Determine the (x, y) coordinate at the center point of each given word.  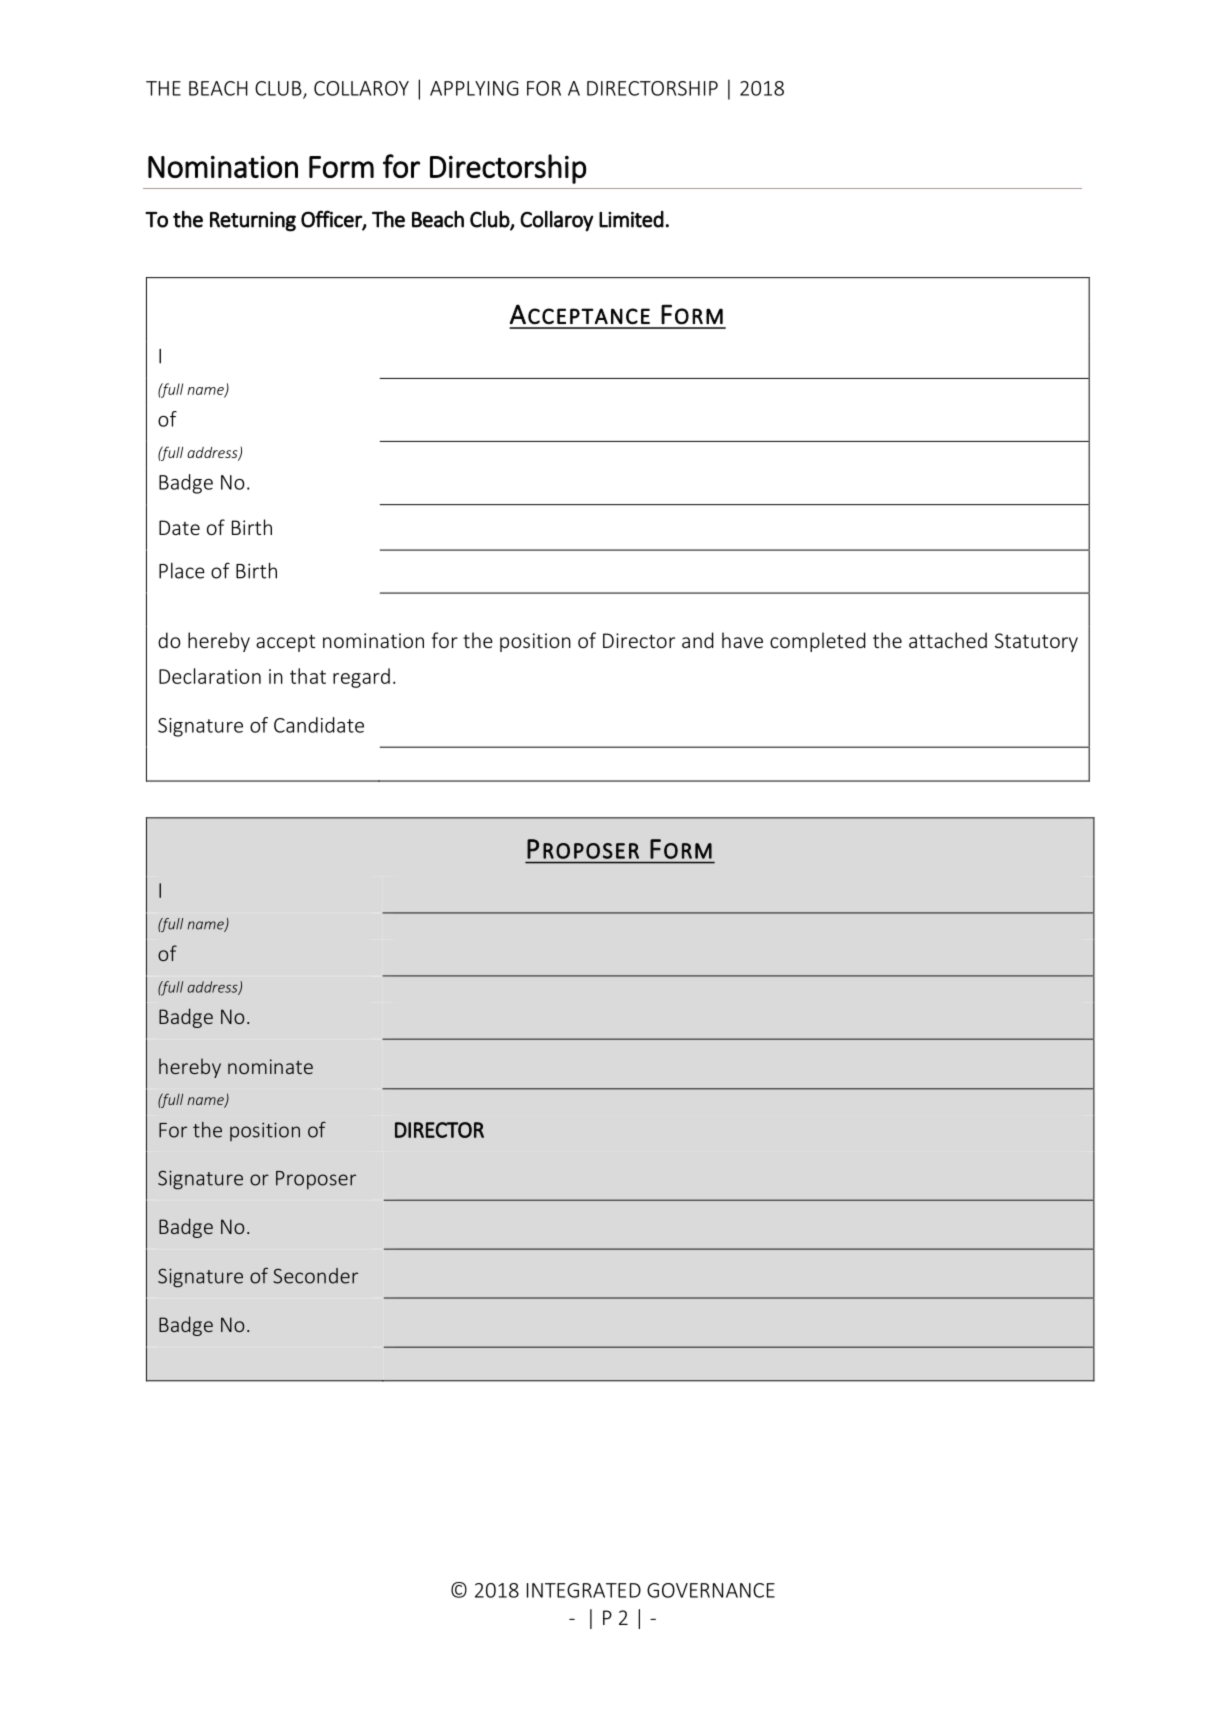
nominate (270, 1066)
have (742, 640)
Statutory (1036, 642)
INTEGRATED (584, 1590)
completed (818, 642)
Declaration (210, 676)
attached (948, 640)
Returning (253, 221)
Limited (631, 219)
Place (182, 571)
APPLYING (474, 88)
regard (361, 678)
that (308, 676)
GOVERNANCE (711, 1590)
